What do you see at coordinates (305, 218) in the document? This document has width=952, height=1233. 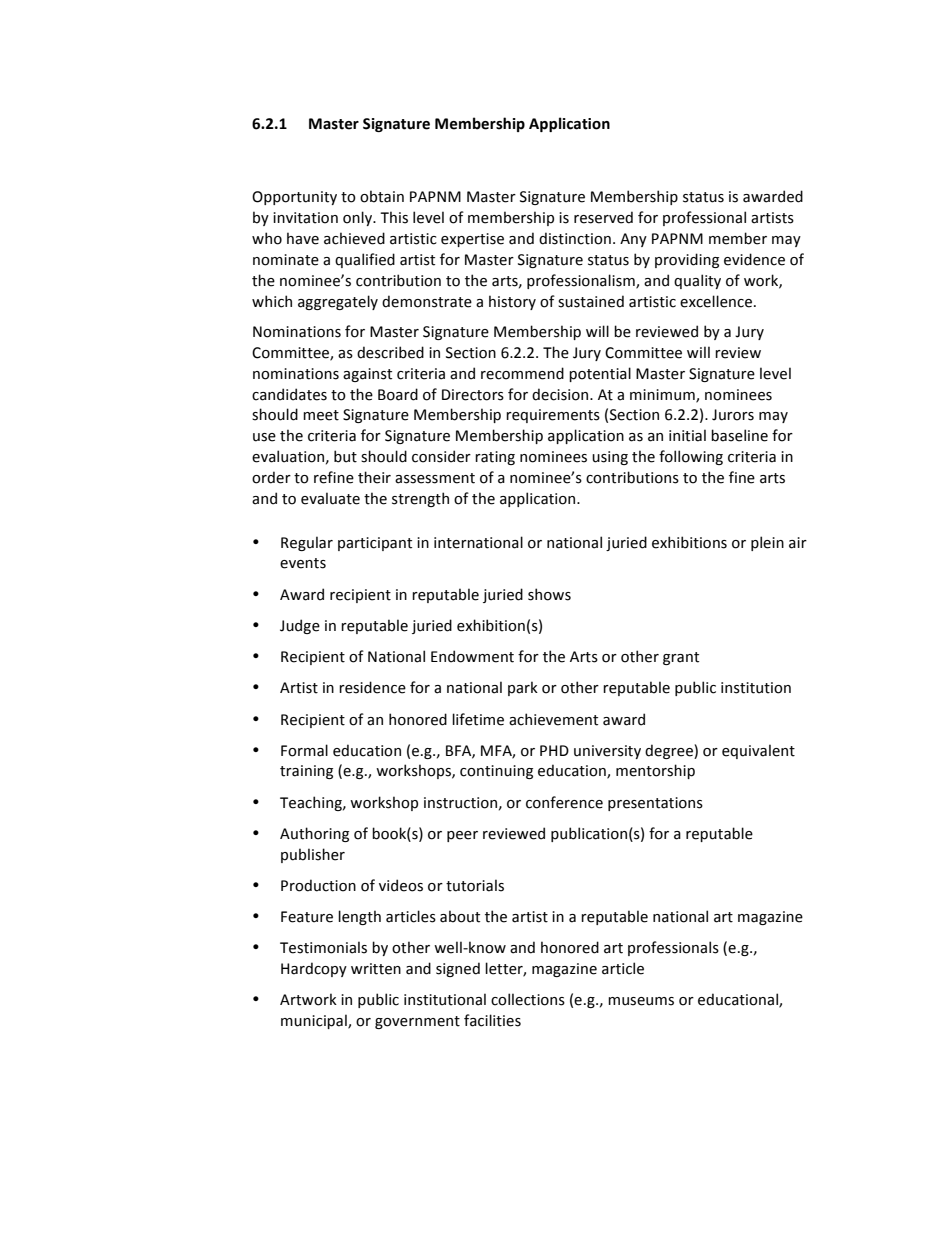 I see `invitation` at bounding box center [305, 218].
